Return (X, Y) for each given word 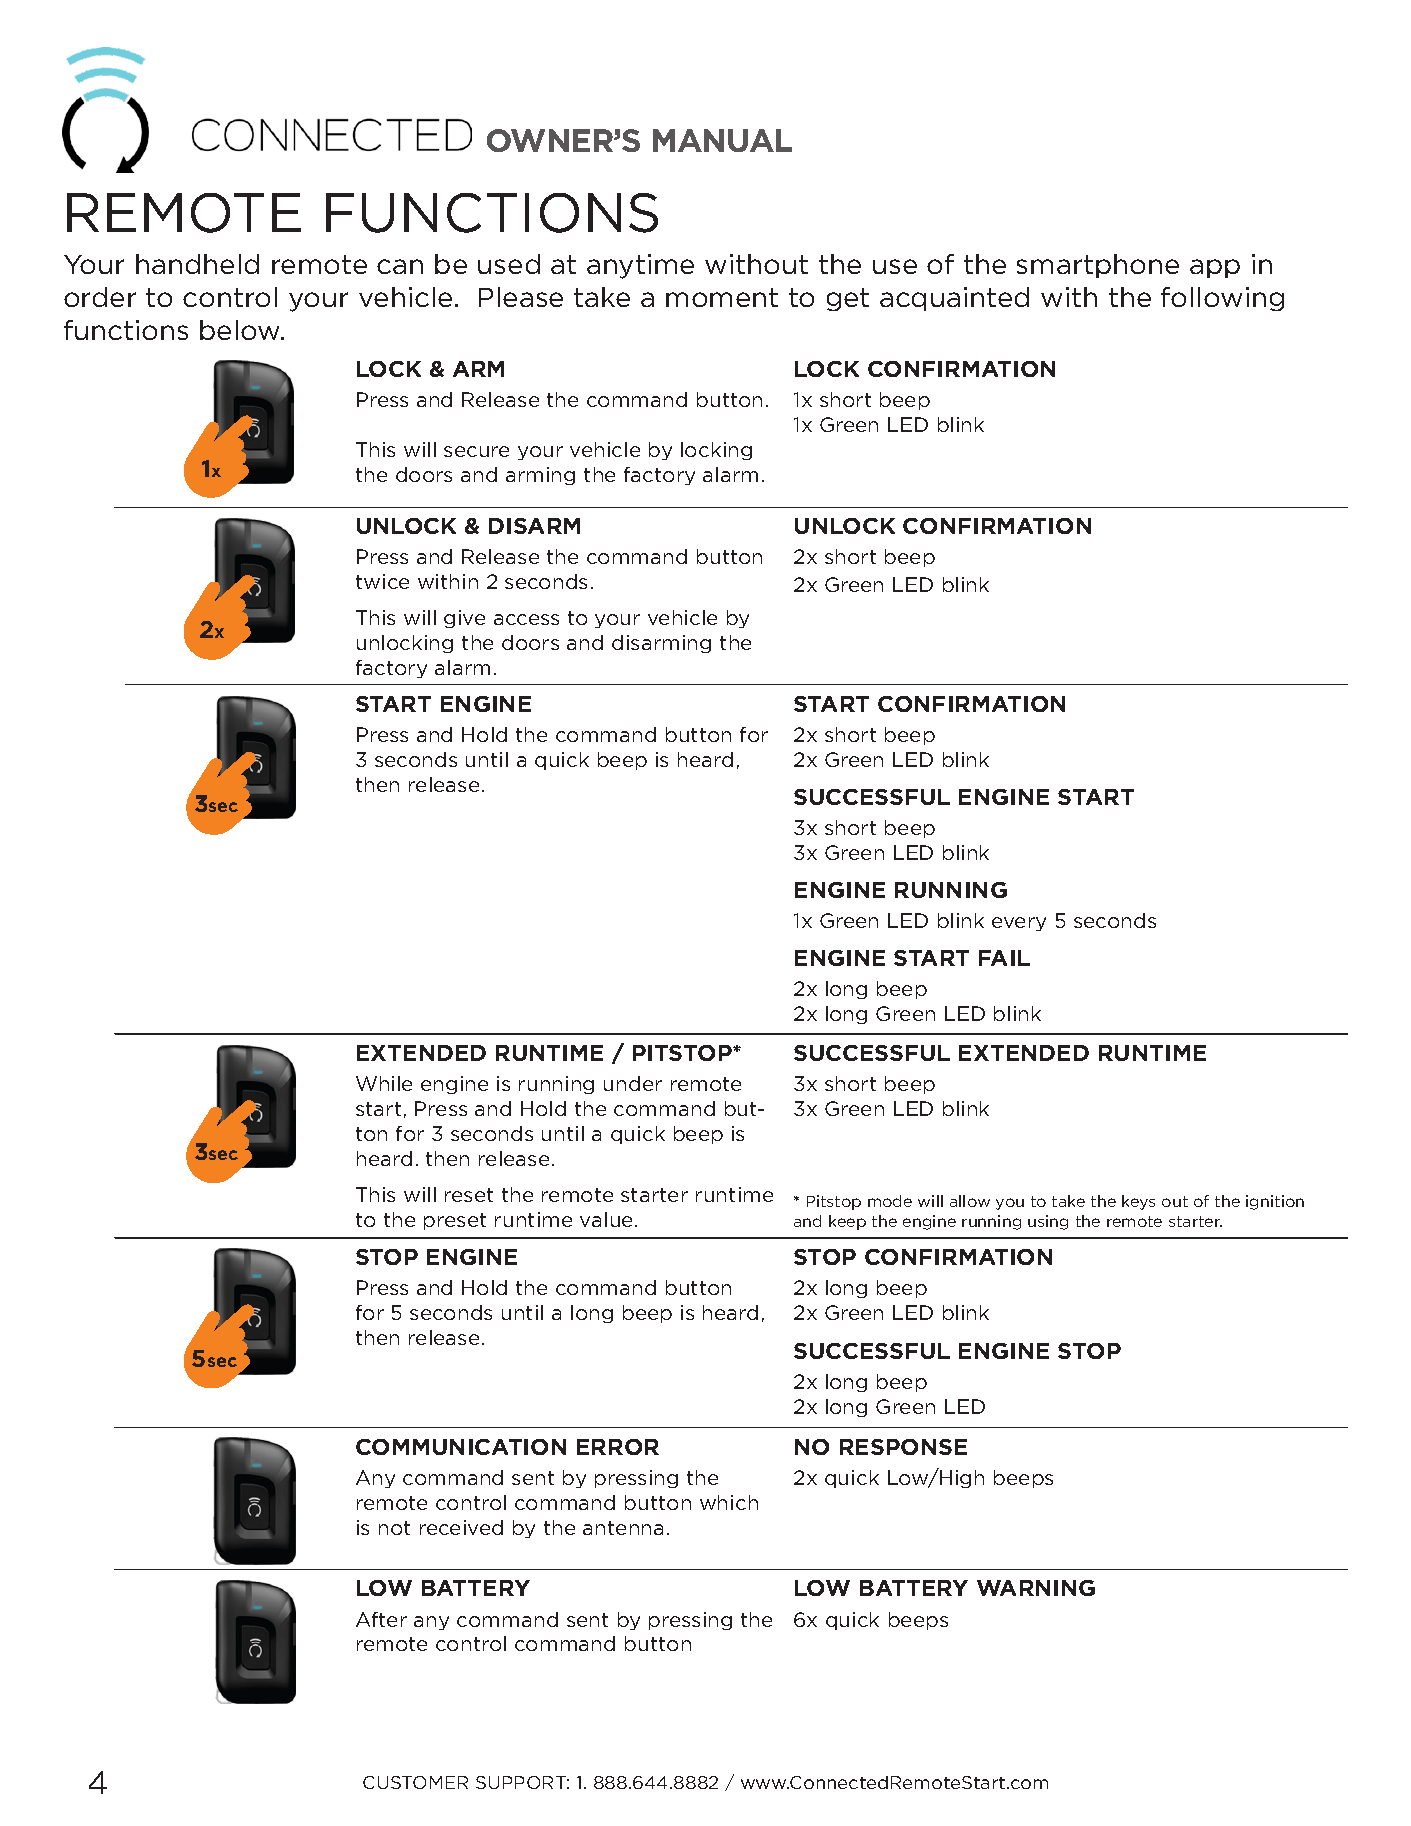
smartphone (1098, 266)
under (633, 1083)
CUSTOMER (415, 1782)
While (384, 1083)
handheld (197, 264)
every (1019, 924)
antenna (623, 1528)
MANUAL (722, 140)
